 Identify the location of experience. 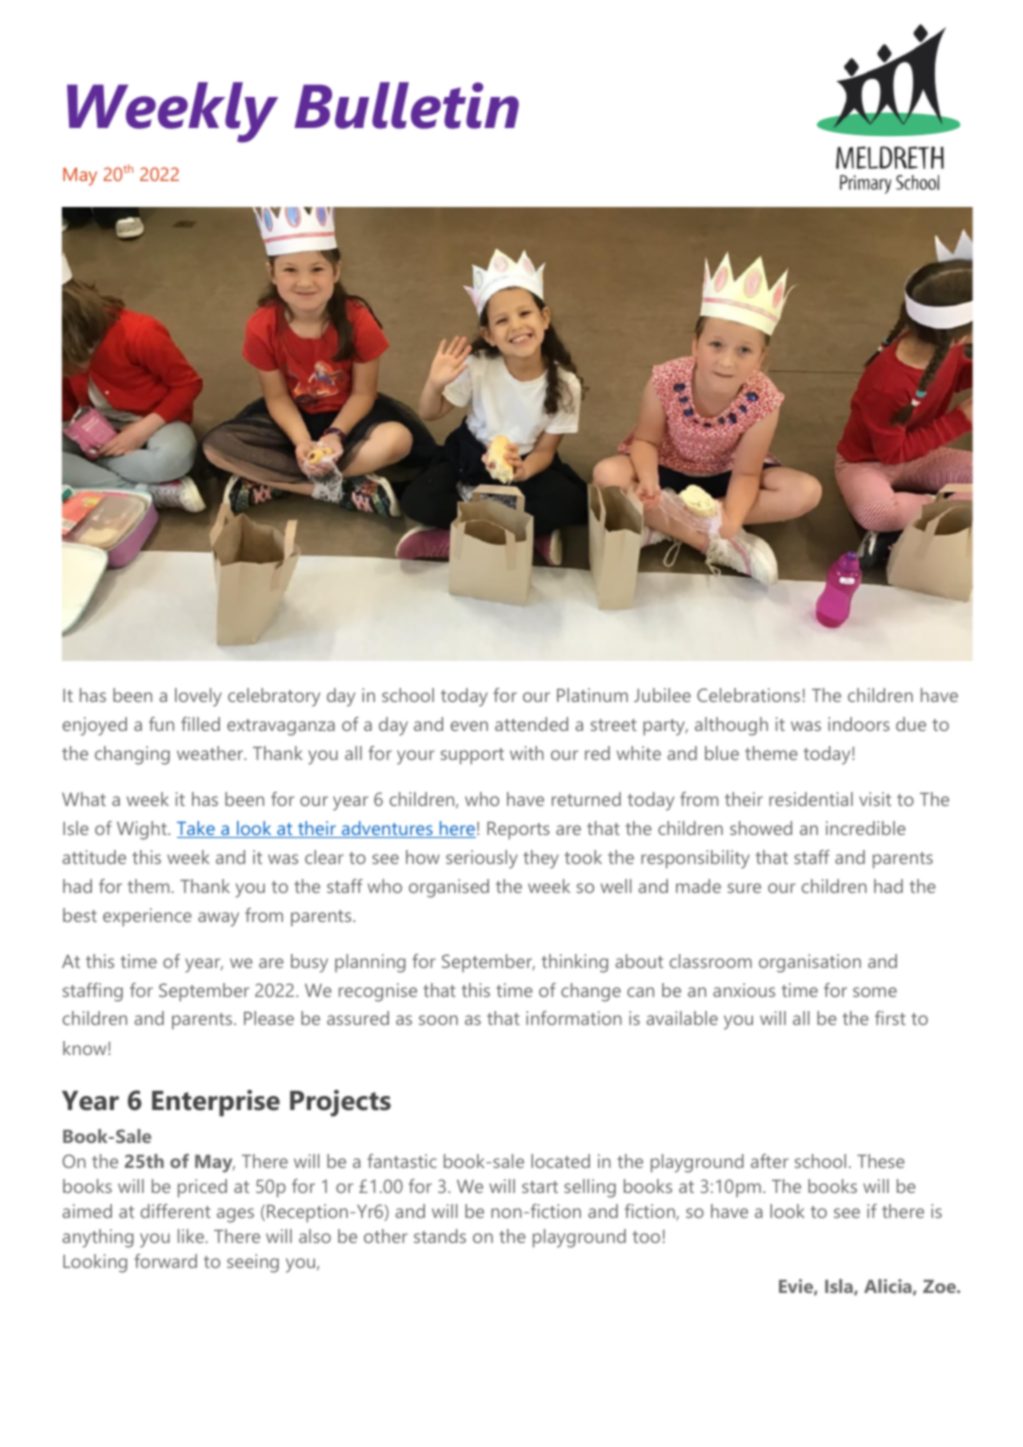
(147, 917).
